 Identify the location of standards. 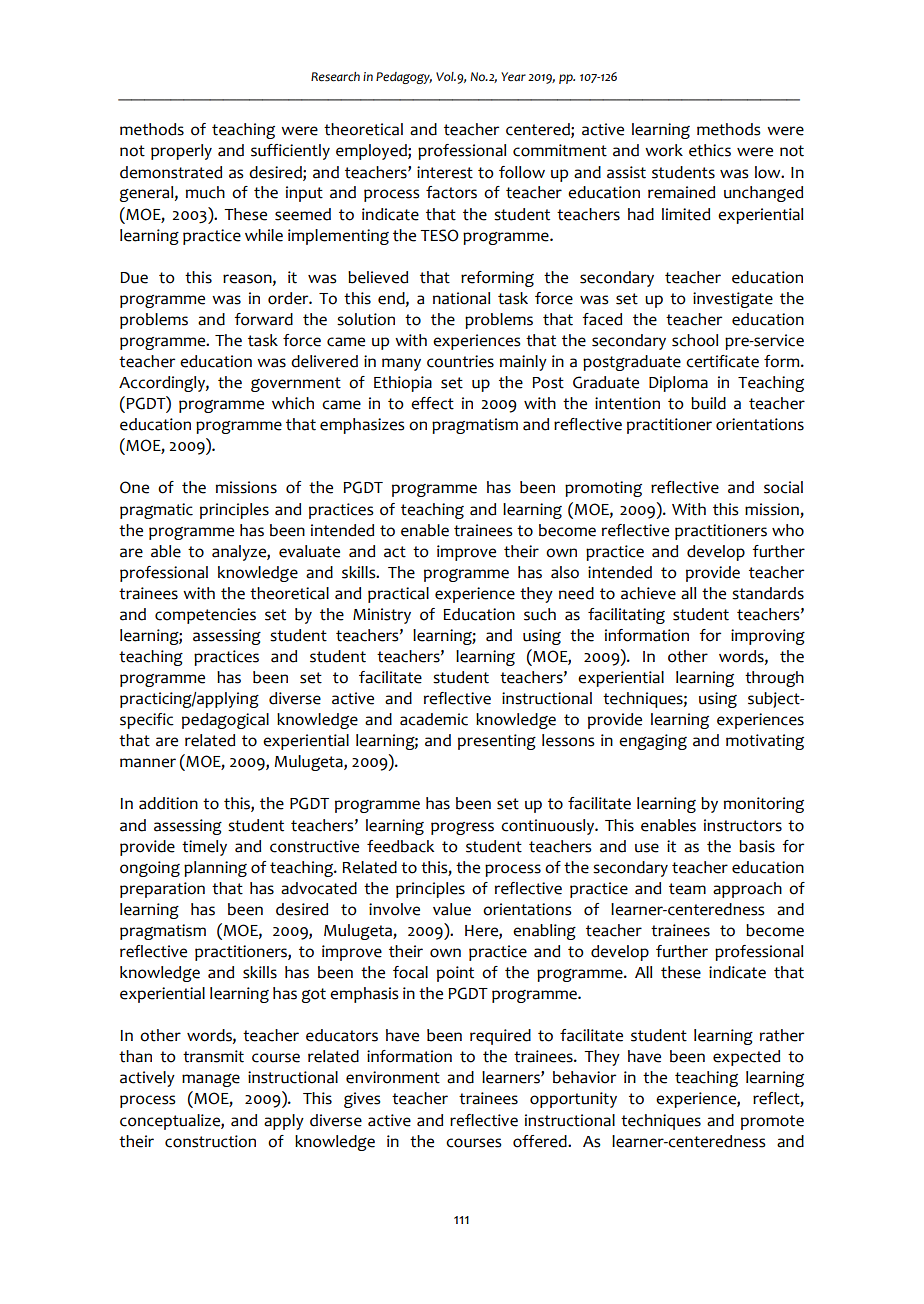
(768, 593).
